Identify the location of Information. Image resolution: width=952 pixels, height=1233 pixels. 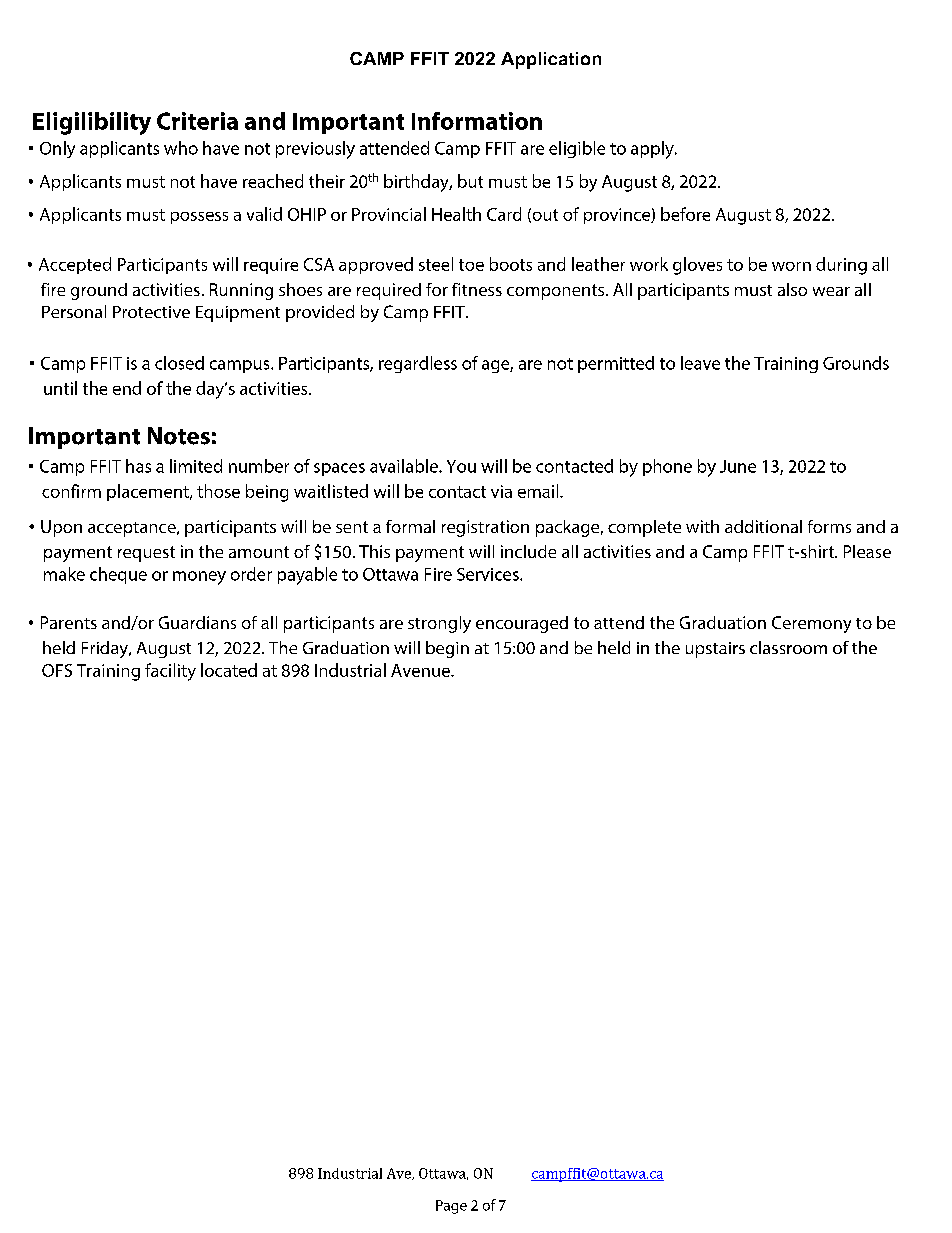
(477, 121).
